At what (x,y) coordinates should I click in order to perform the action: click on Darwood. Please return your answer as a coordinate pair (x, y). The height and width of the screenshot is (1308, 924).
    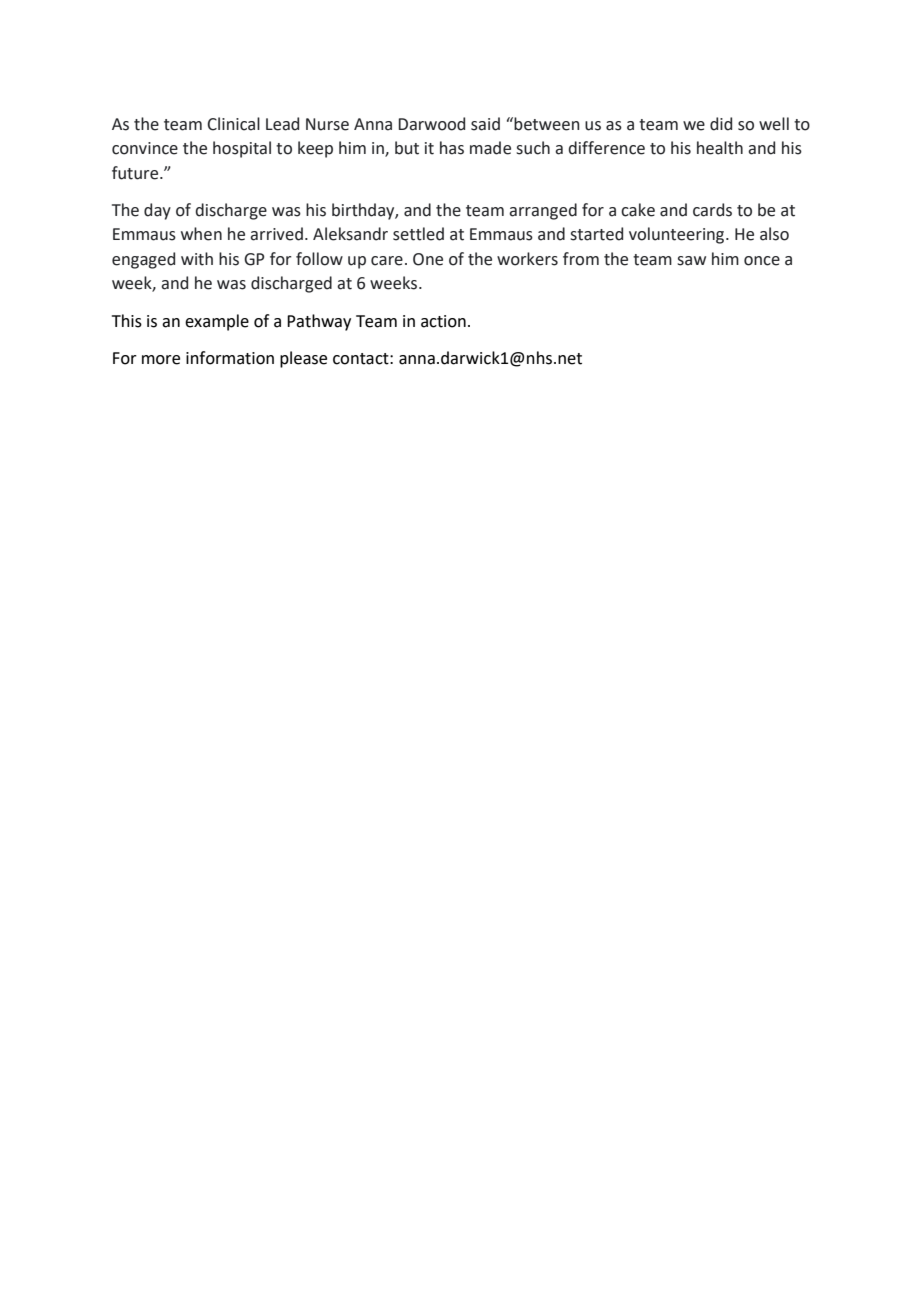
    Looking at the image, I should click on (431, 124).
